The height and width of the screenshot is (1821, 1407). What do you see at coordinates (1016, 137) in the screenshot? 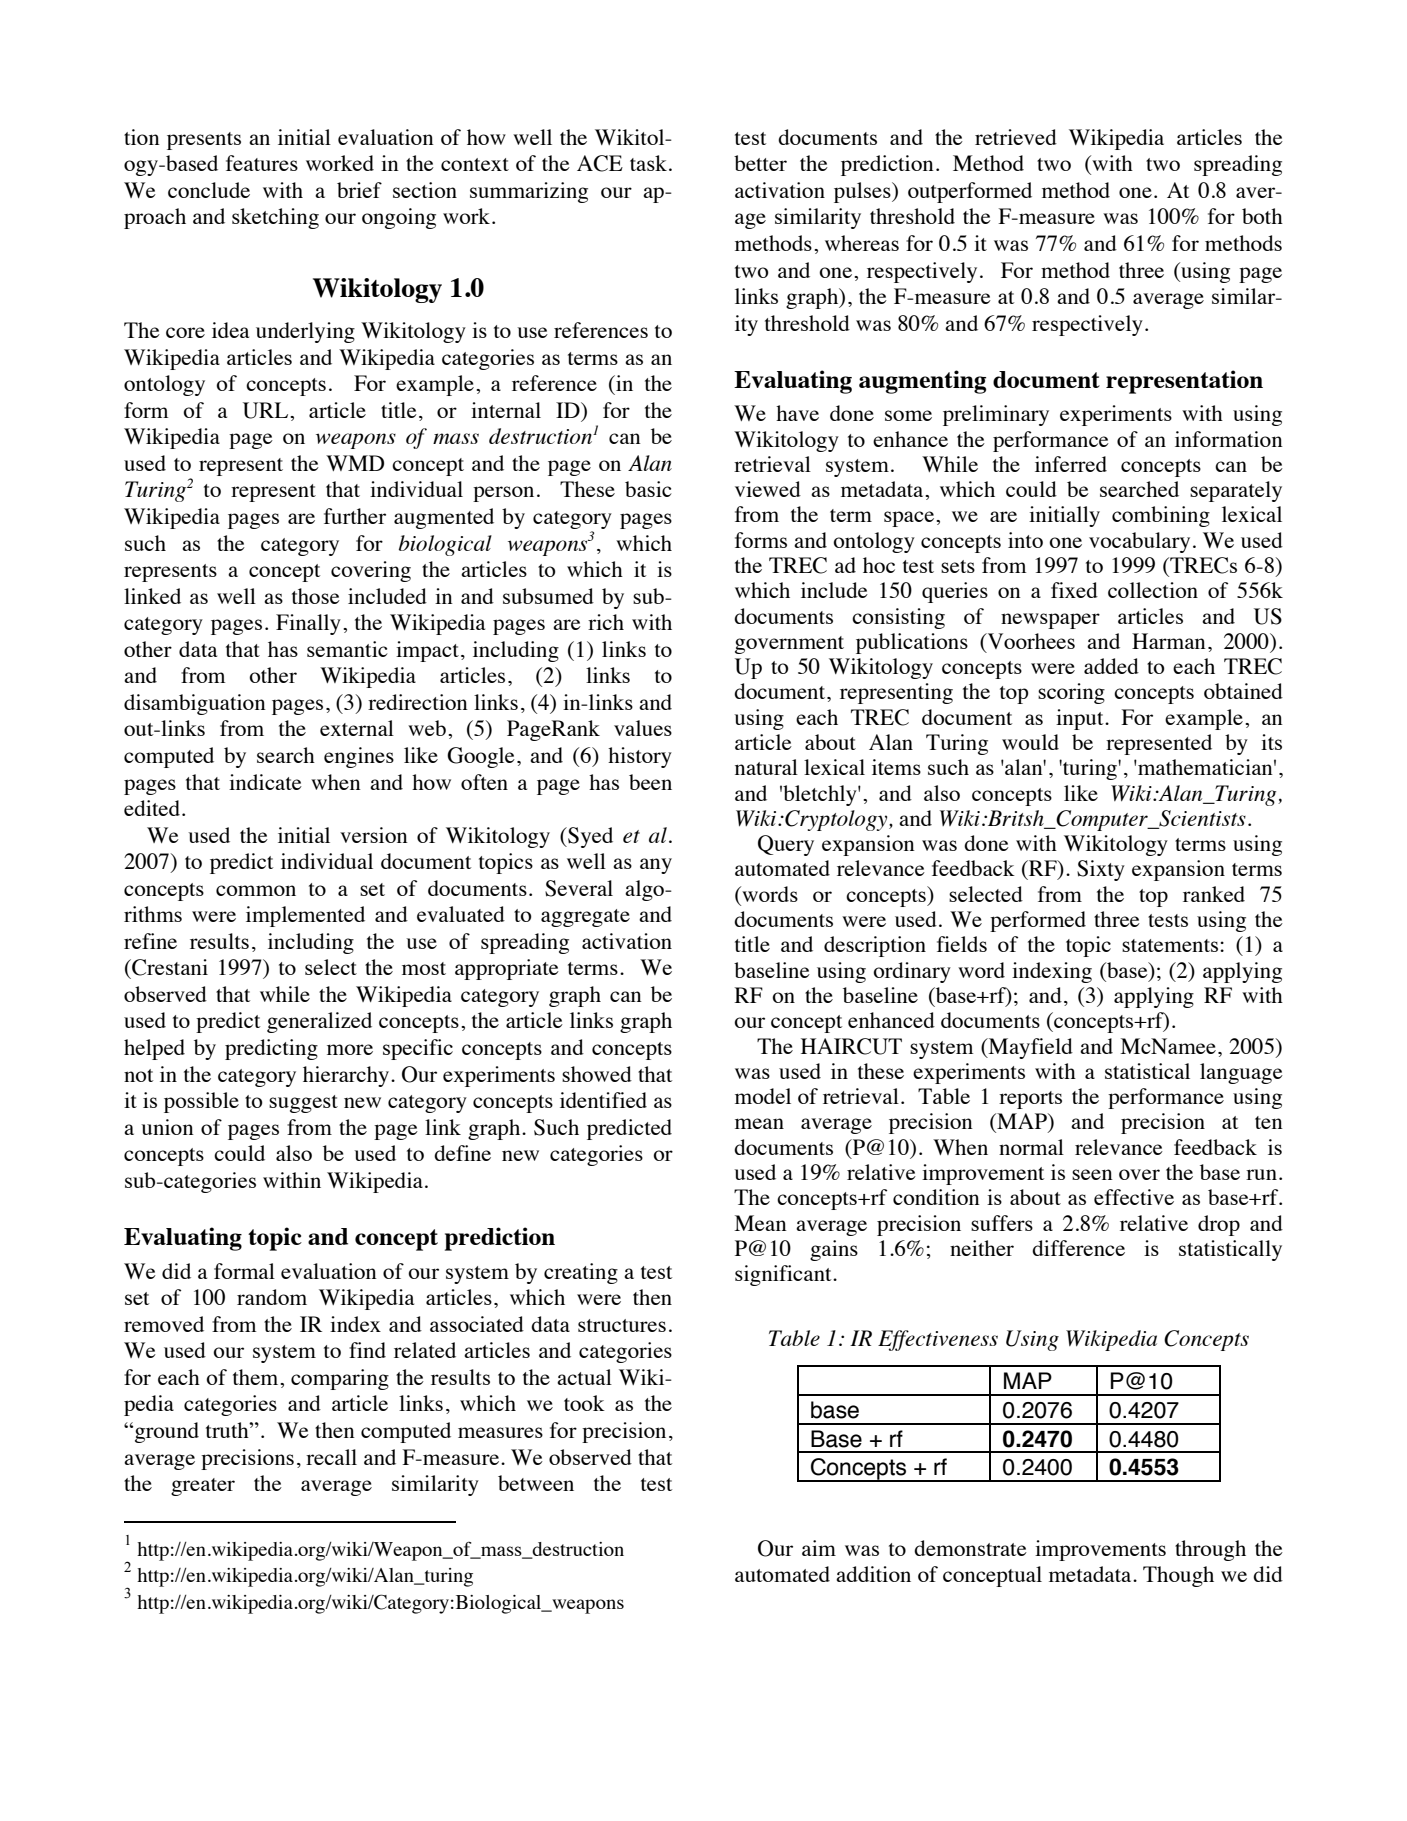
I see `retrieved` at bounding box center [1016, 137].
